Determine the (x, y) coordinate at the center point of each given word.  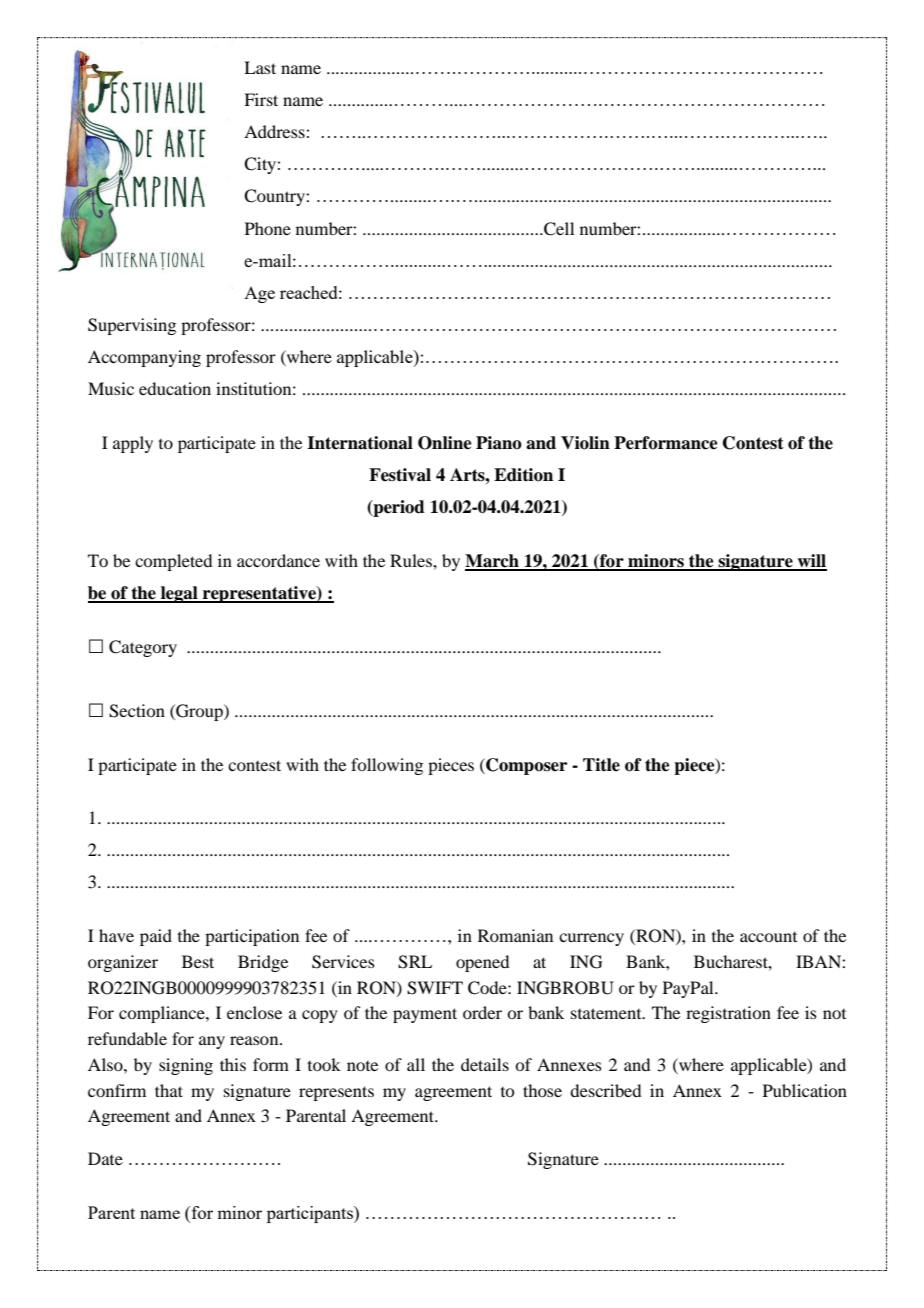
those (542, 1090)
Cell (558, 229)
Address (274, 131)
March (493, 562)
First (261, 99)
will (811, 562)
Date (105, 1158)
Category (143, 648)
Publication (805, 1090)
